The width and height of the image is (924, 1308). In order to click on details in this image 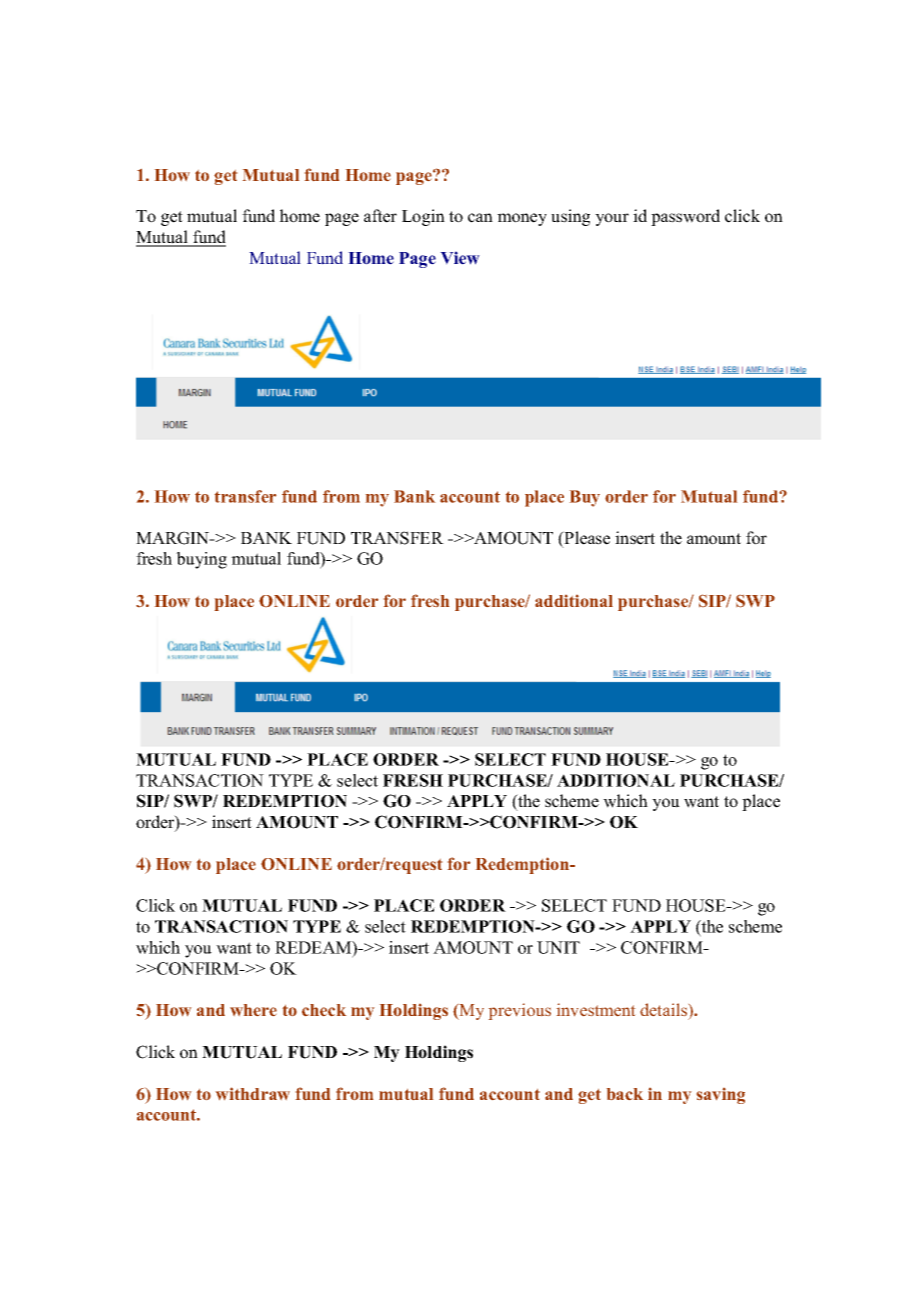, I will do `click(665, 1011)`.
